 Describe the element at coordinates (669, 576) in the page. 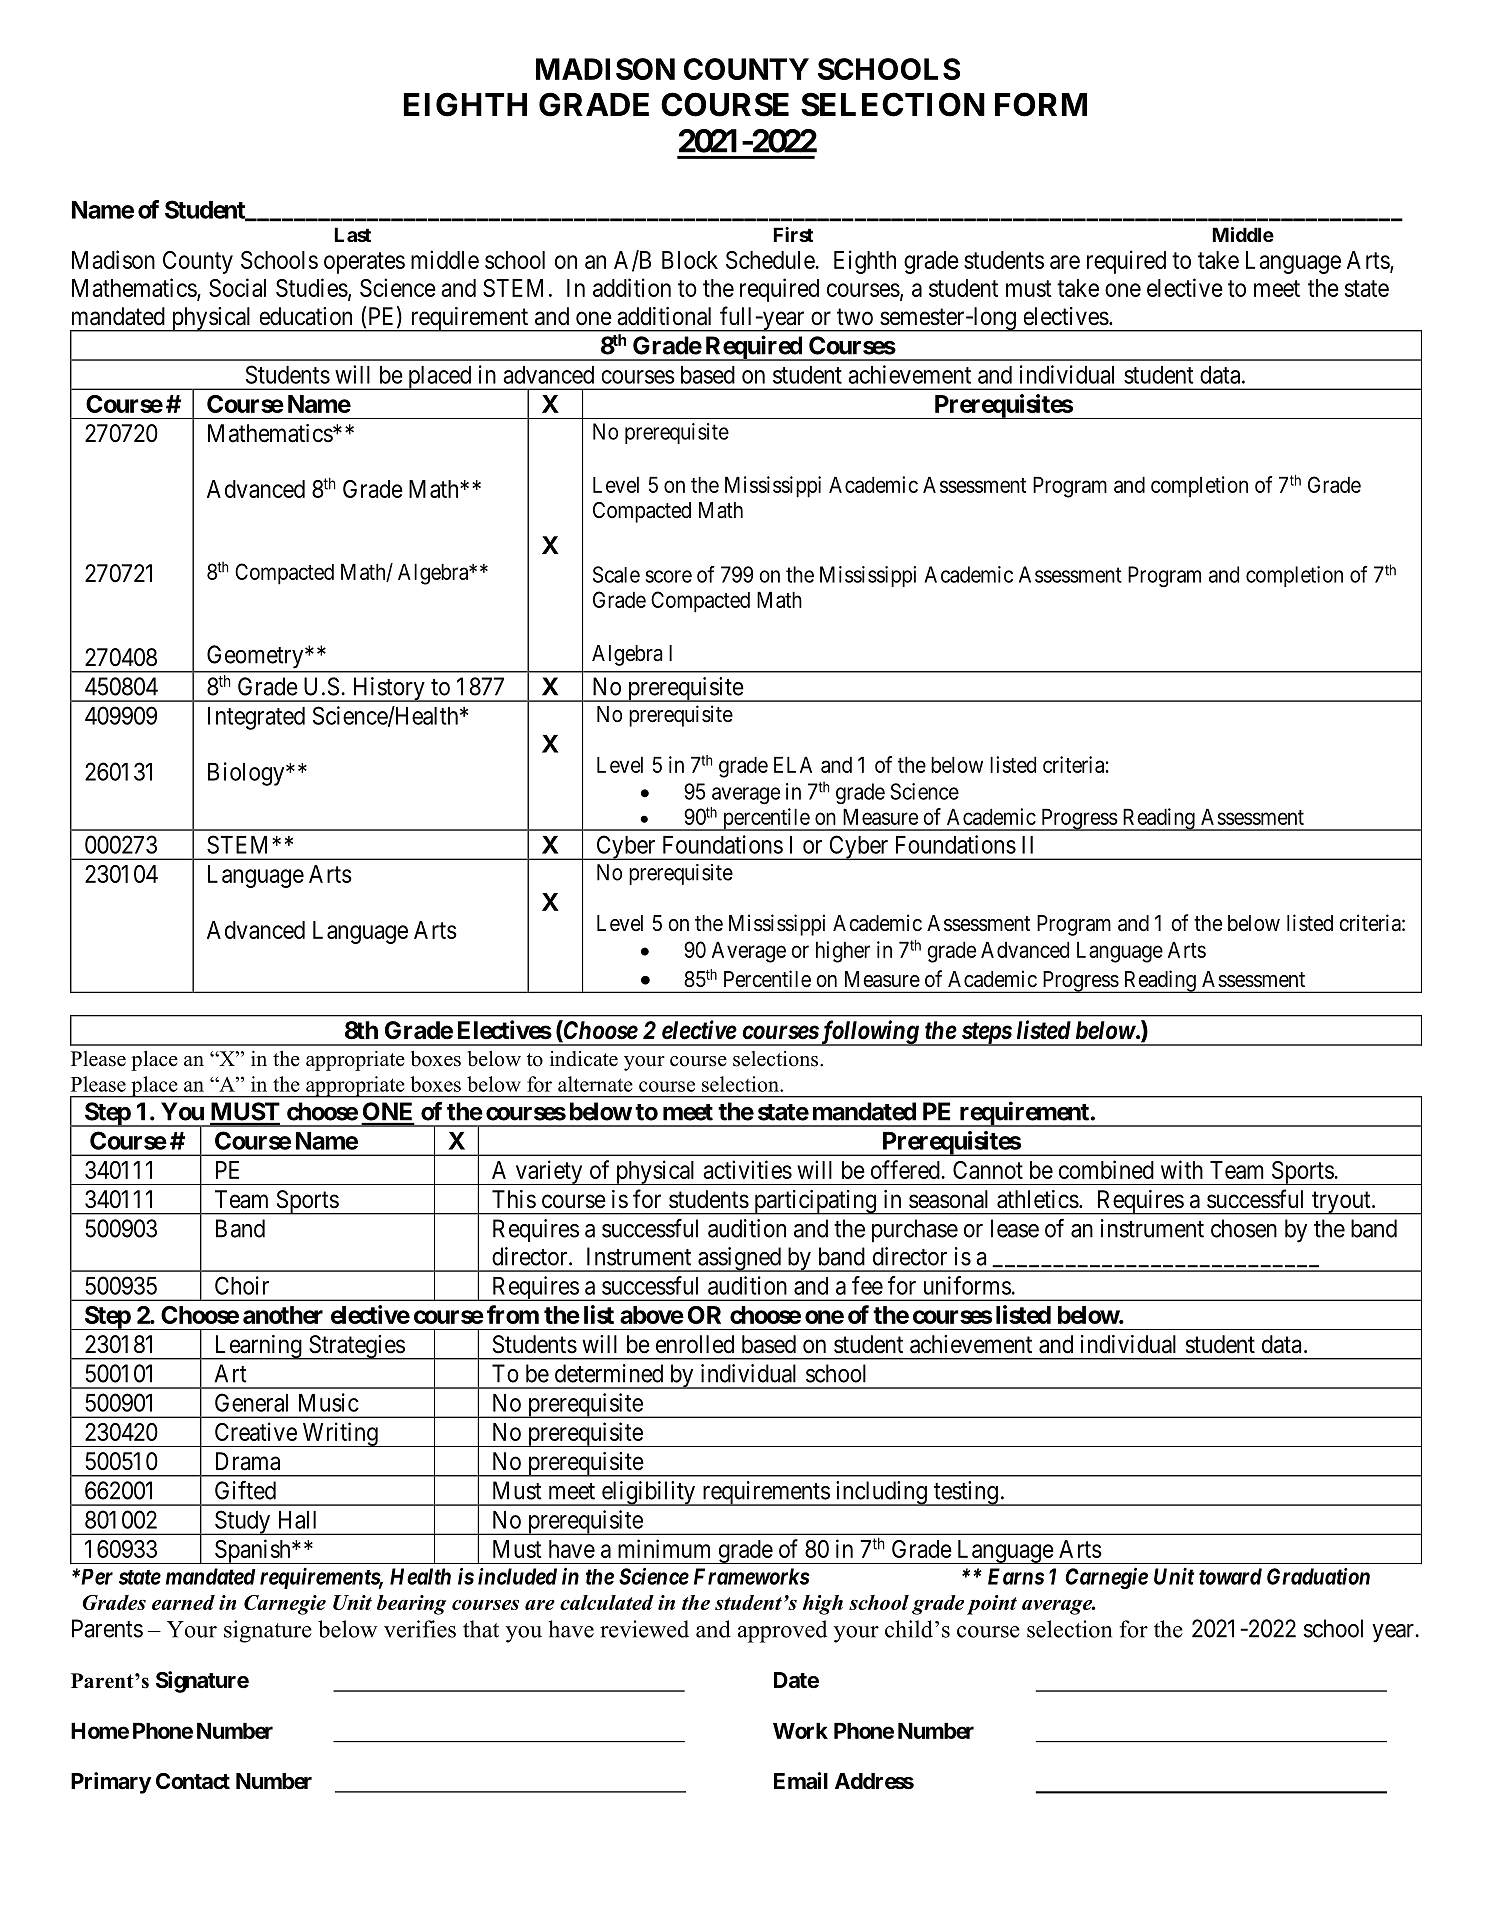

I see `score` at that location.
